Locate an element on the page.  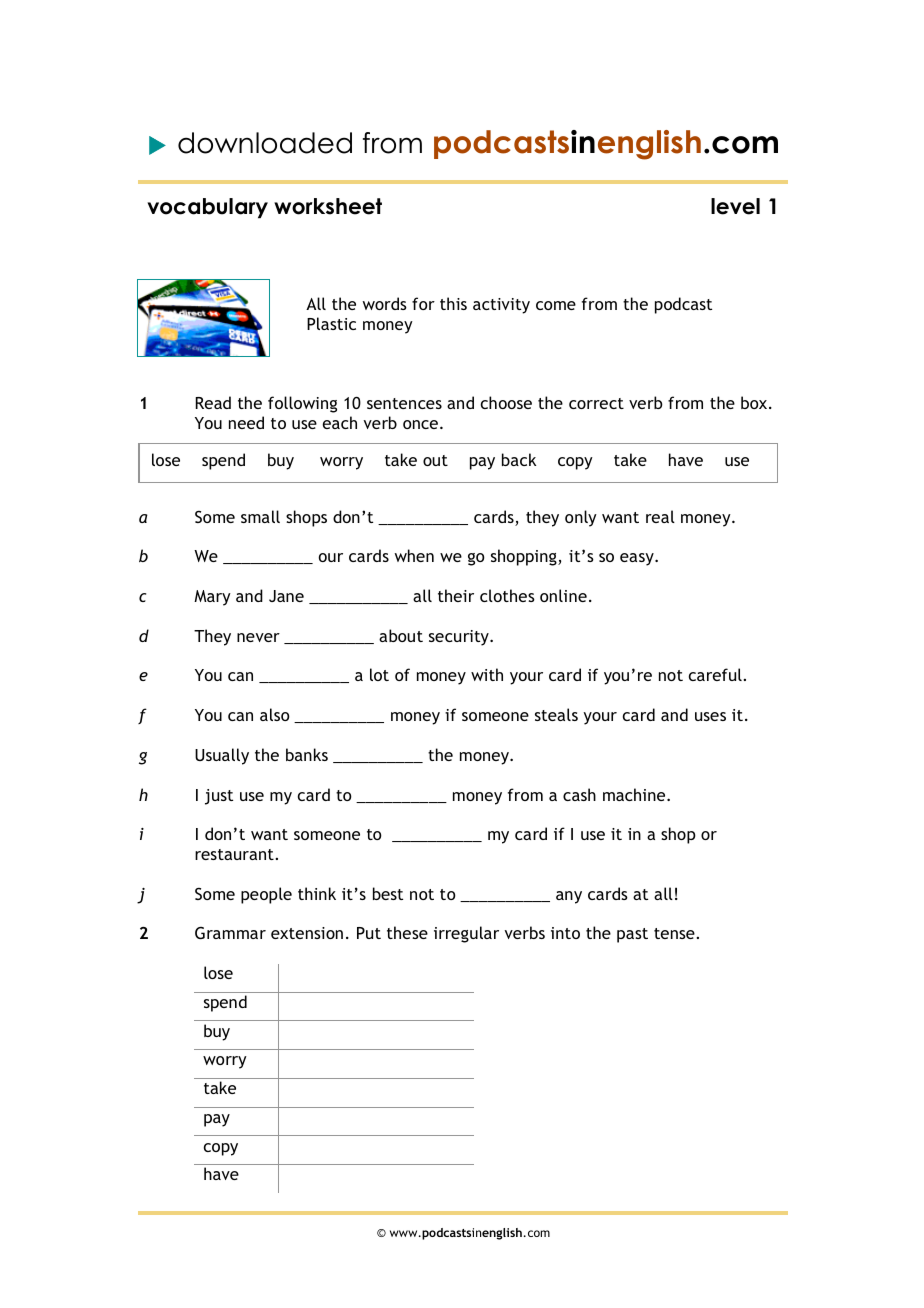
real is located at coordinates (660, 516).
